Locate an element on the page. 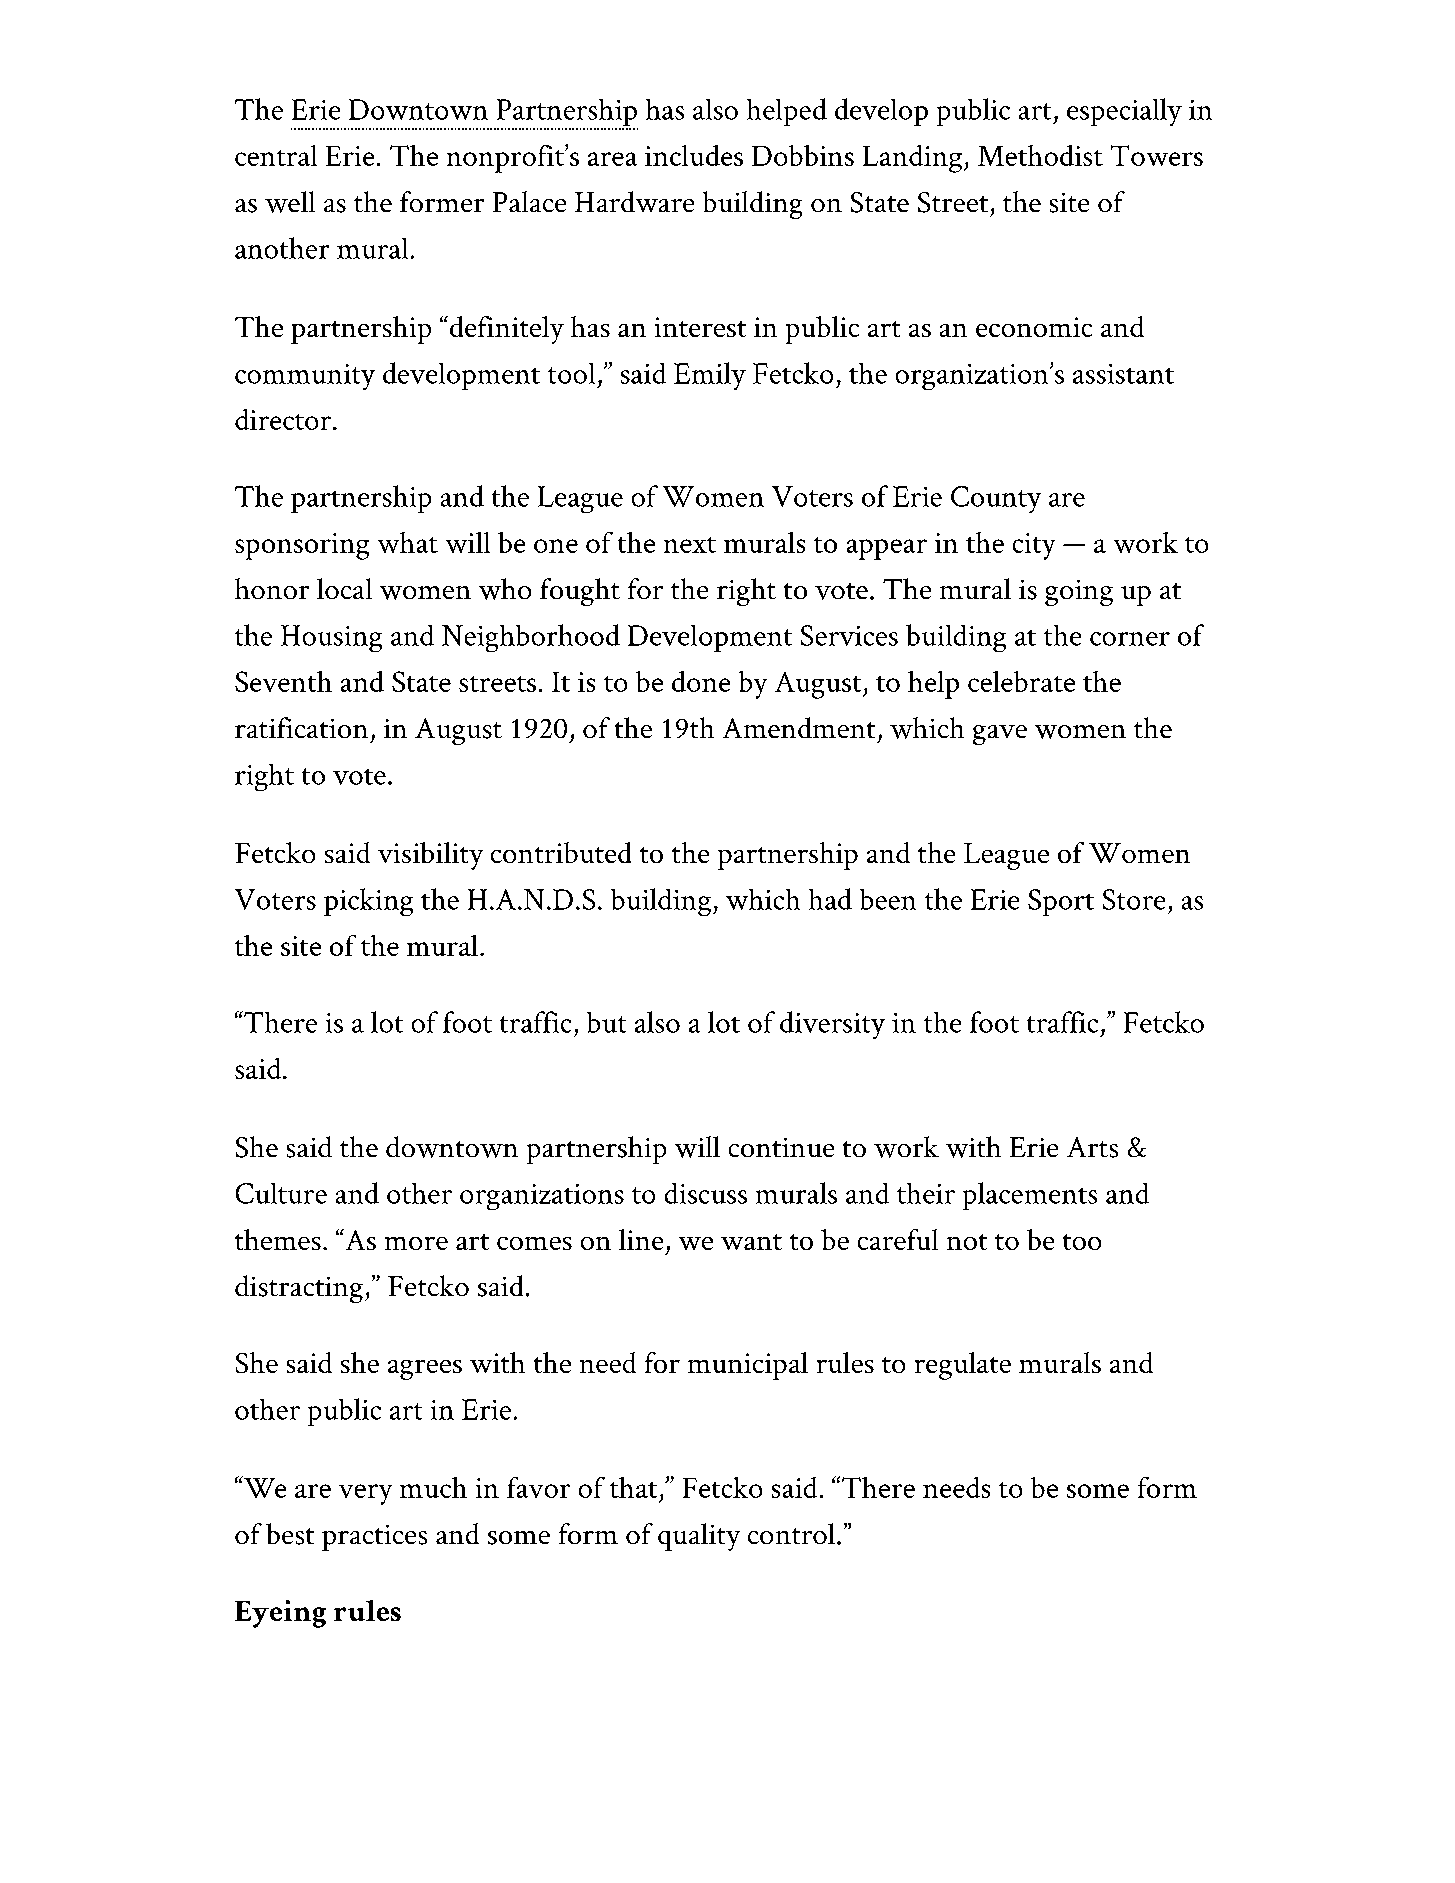 The image size is (1455, 1883). next is located at coordinates (690, 545).
